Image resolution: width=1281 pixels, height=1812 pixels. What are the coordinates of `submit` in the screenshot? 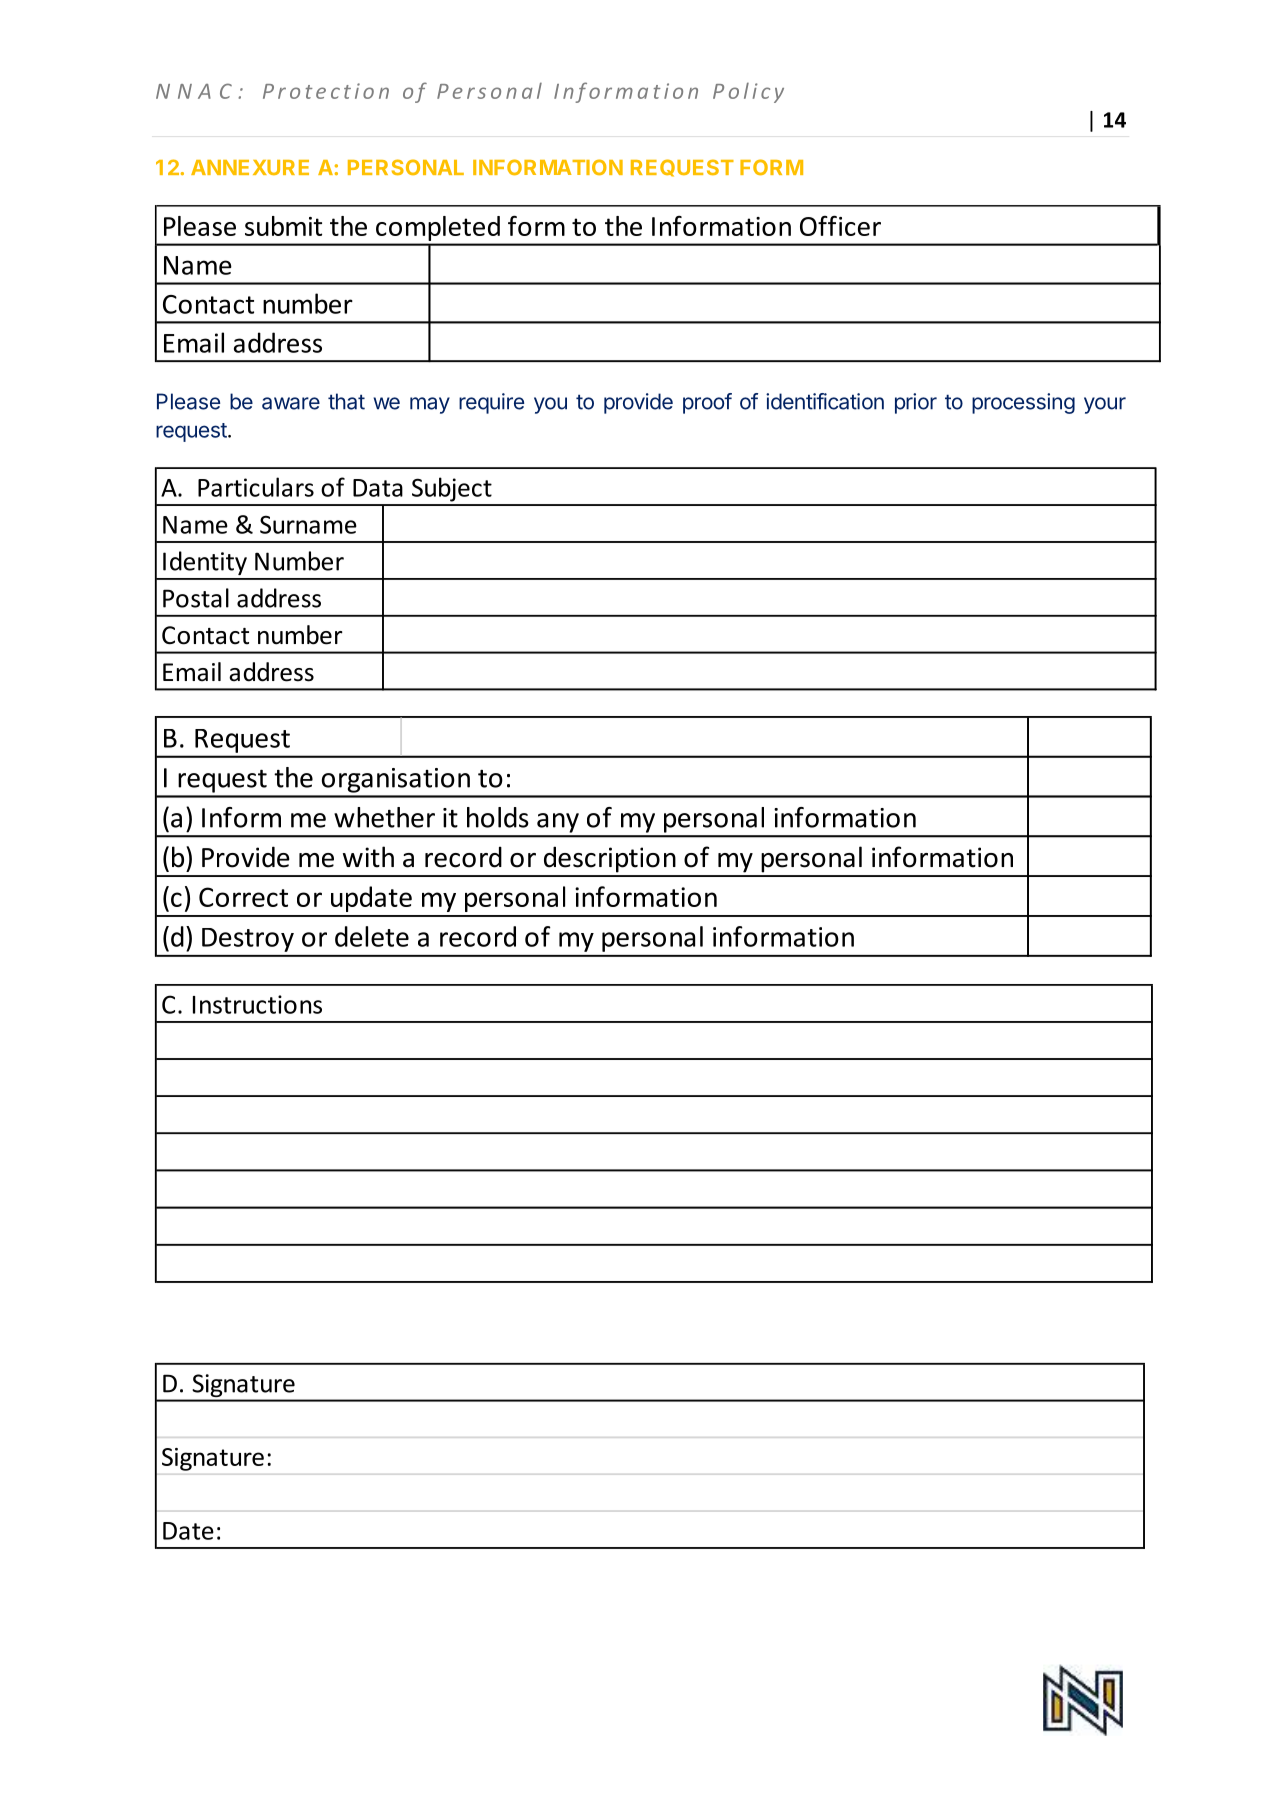 It's located at (283, 226).
